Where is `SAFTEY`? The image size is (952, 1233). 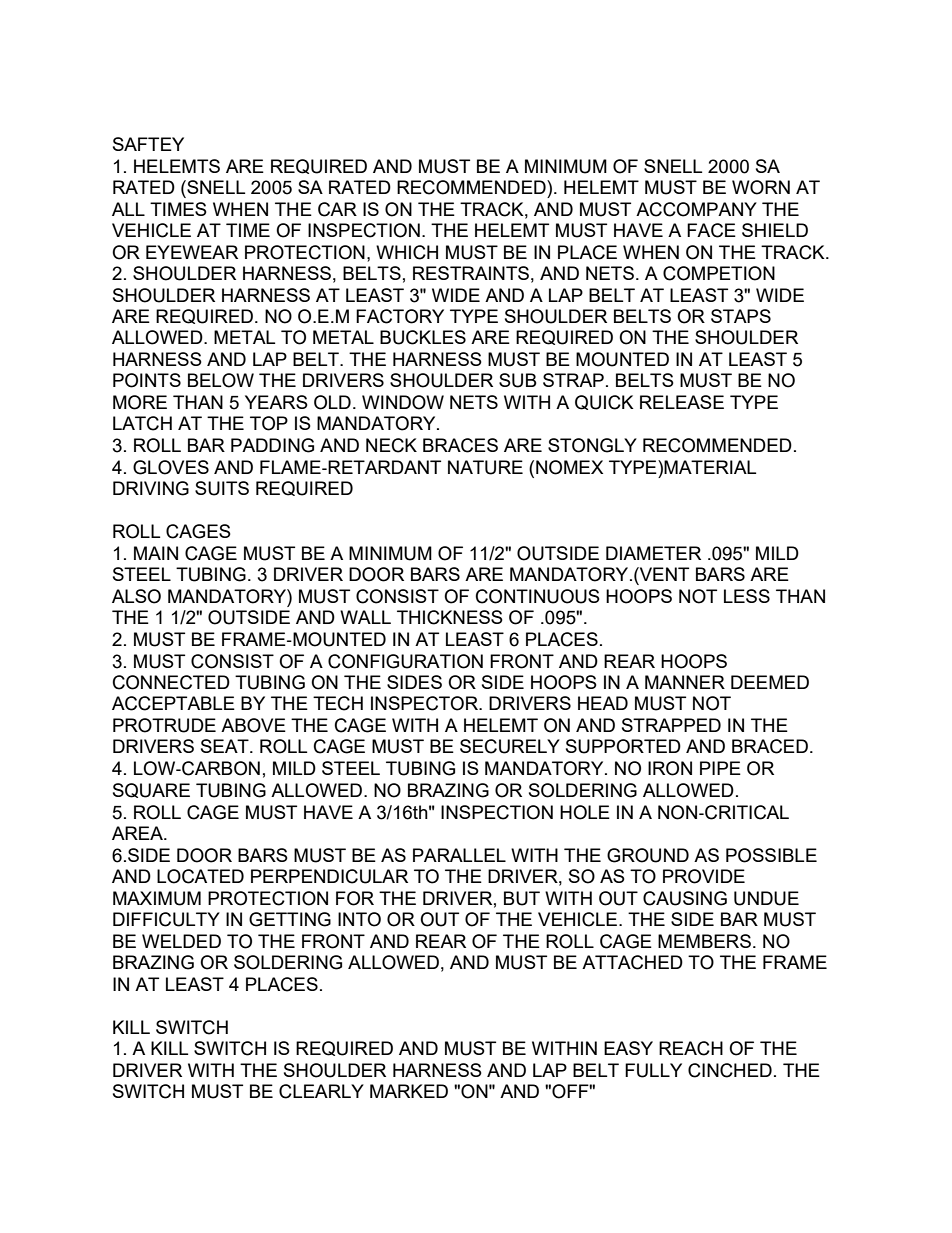 SAFTEY is located at coordinates (148, 144).
